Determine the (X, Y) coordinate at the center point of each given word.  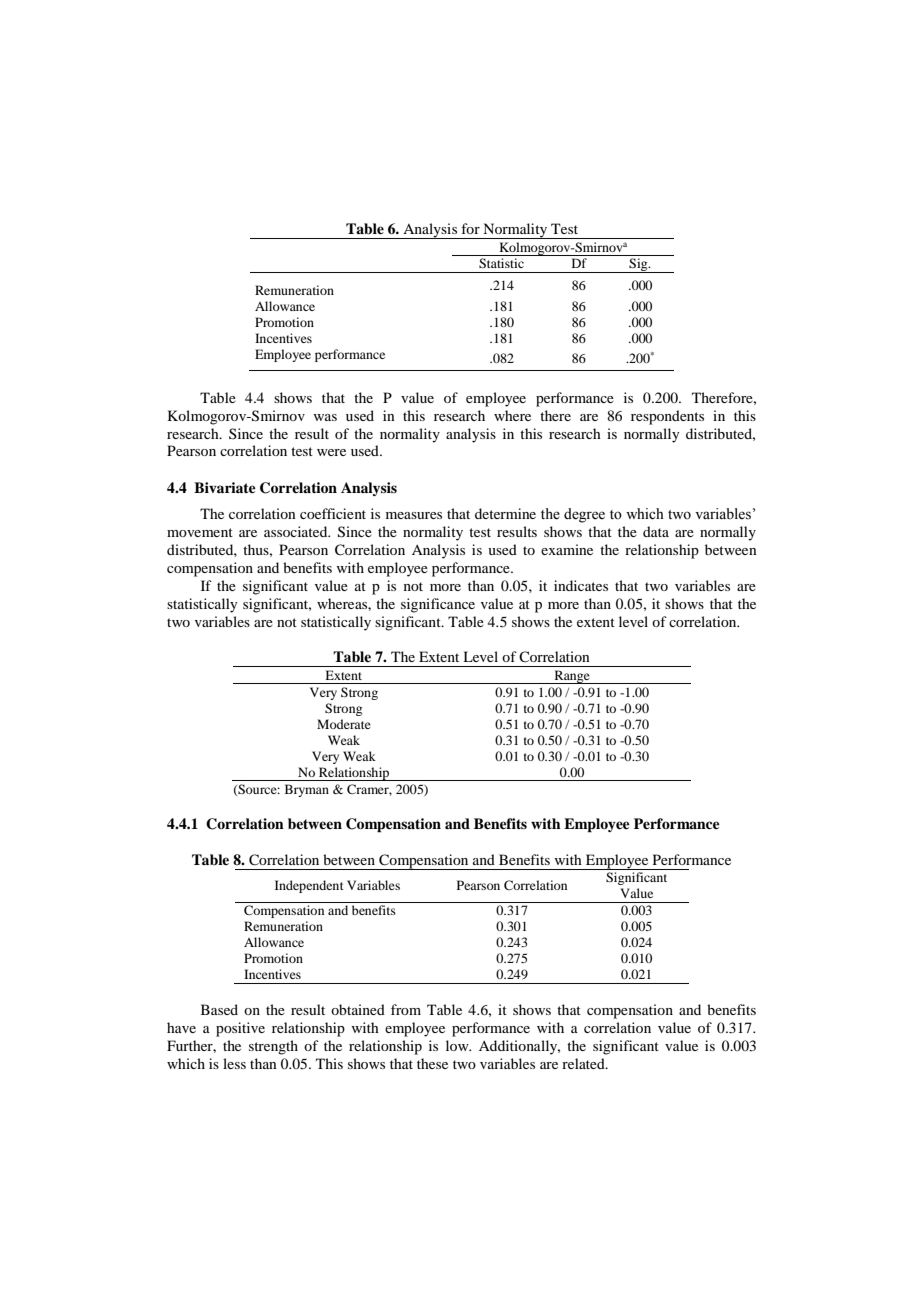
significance (438, 605)
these (432, 1063)
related (584, 1063)
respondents (667, 417)
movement (200, 532)
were (331, 452)
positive (240, 1029)
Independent (309, 886)
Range (572, 677)
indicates (581, 585)
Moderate (344, 724)
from (406, 1009)
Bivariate (225, 487)
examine (567, 549)
